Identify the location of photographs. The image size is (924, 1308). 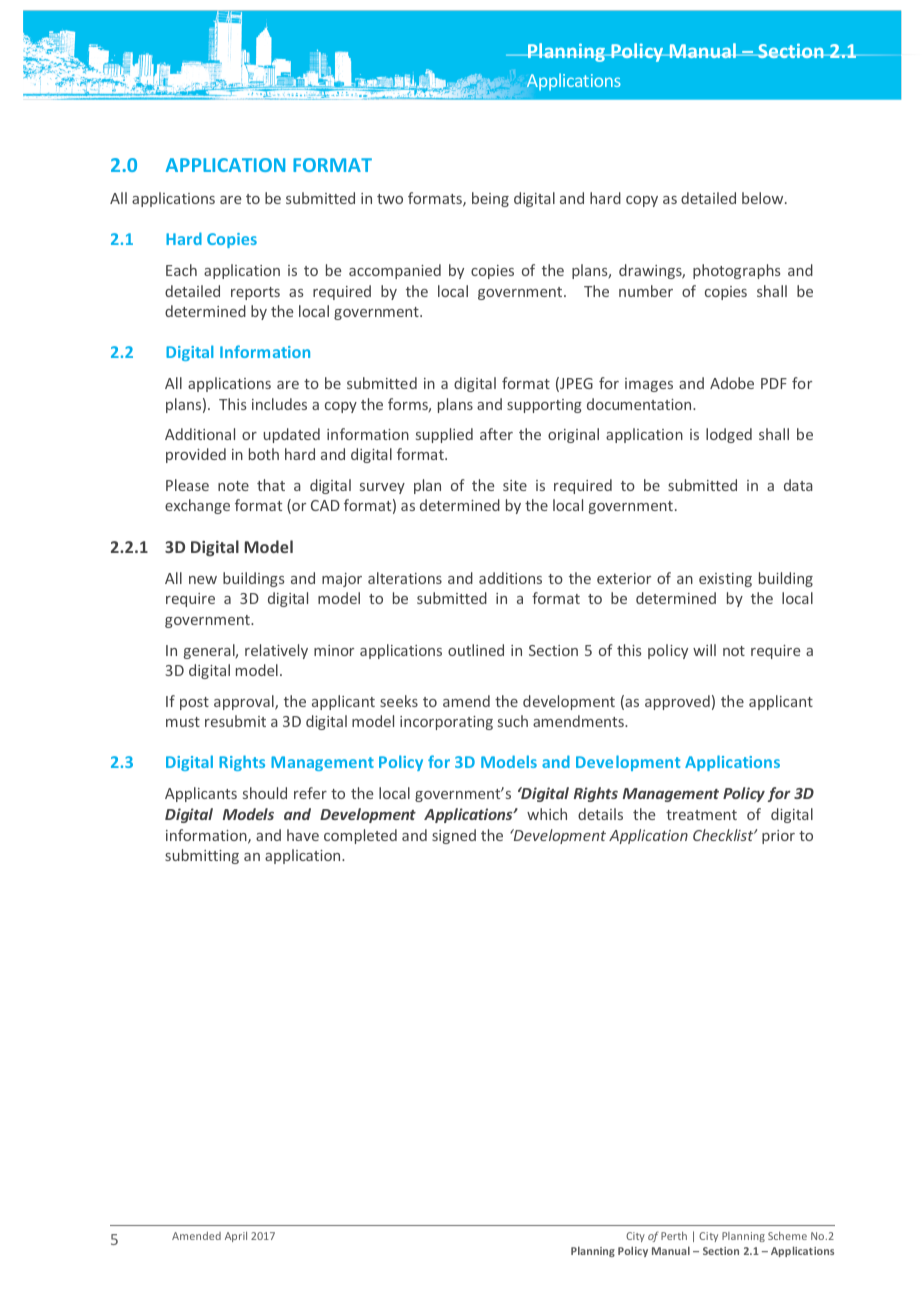
(737, 271).
